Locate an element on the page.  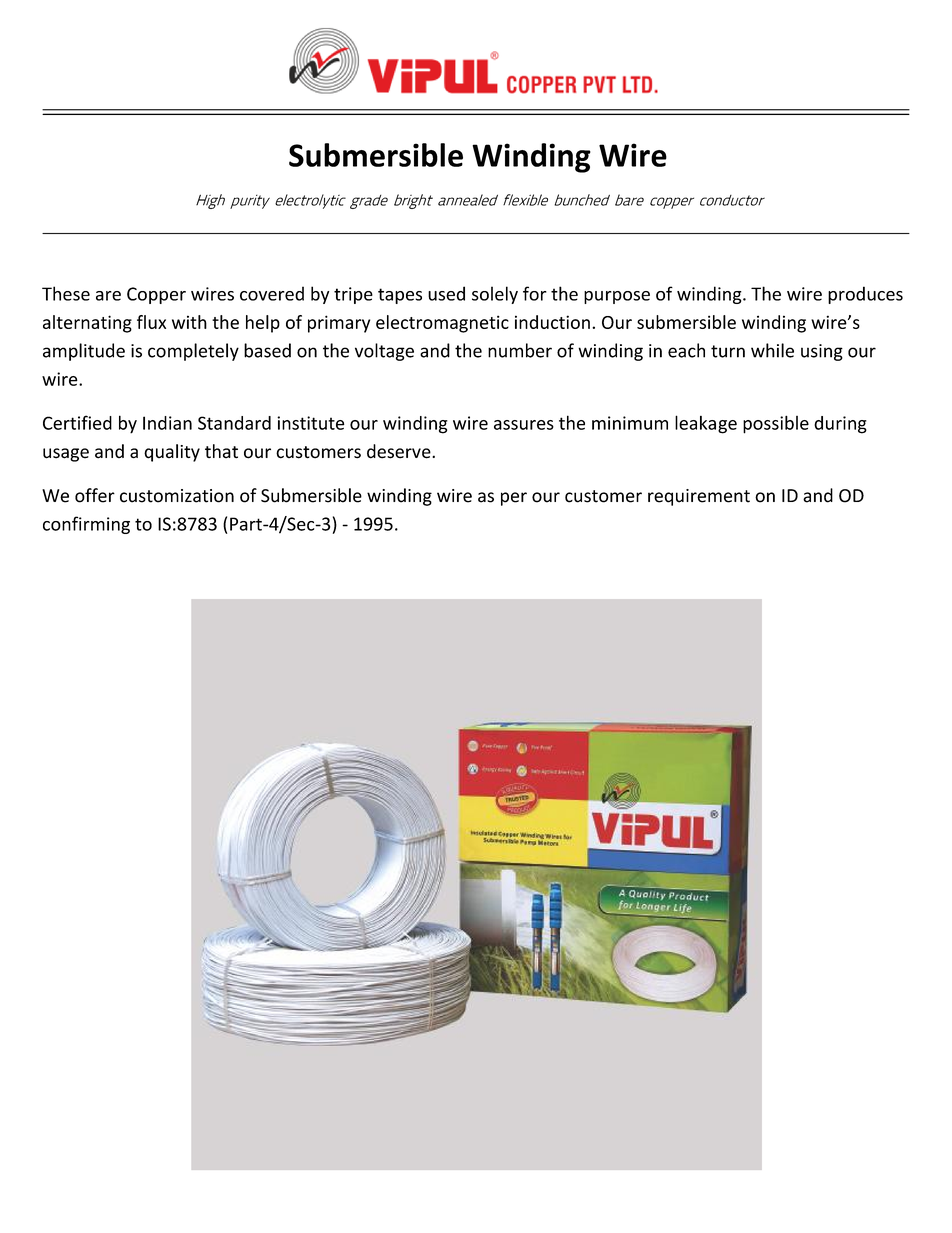
completely is located at coordinates (193, 352).
